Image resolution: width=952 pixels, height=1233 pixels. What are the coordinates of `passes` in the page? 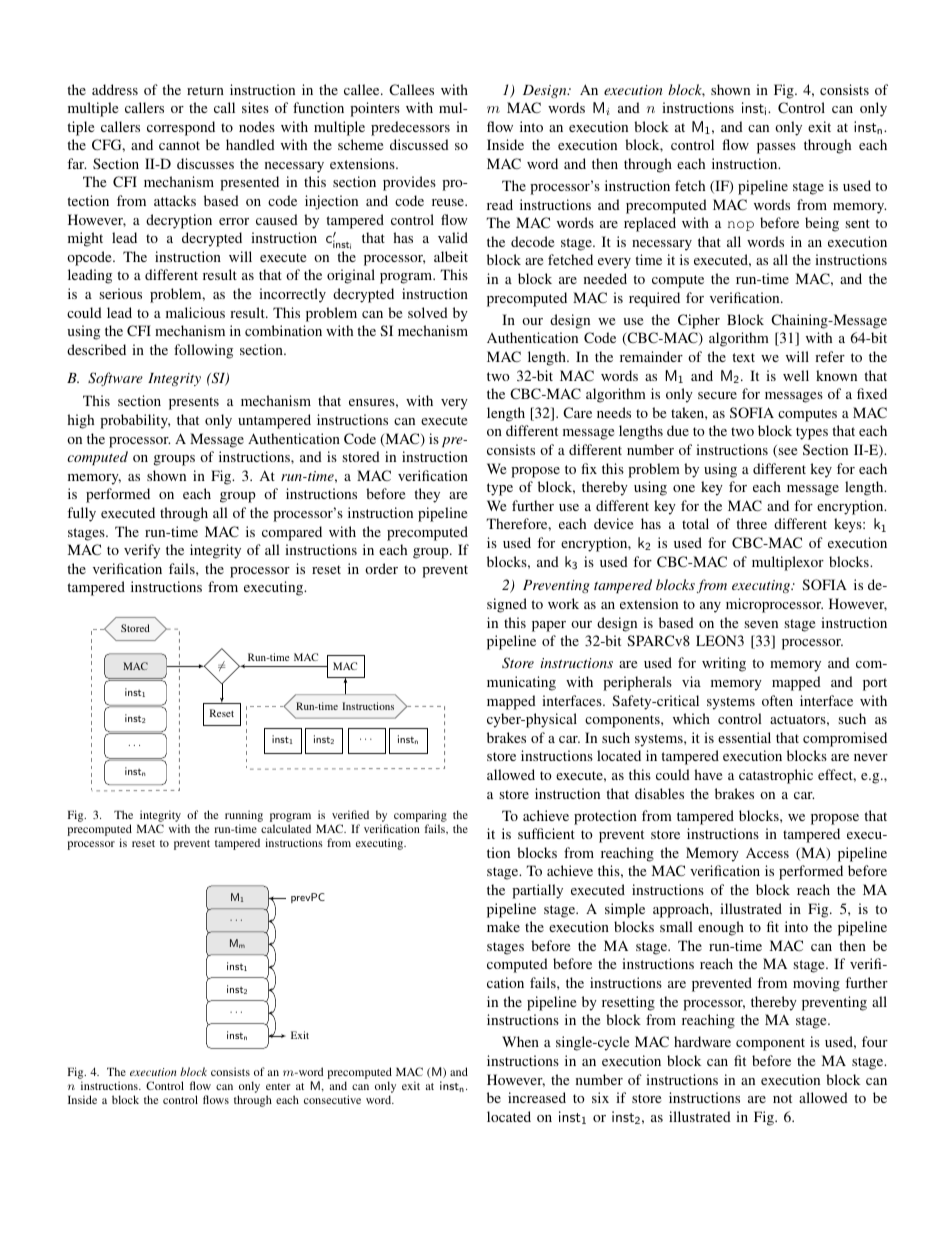 It's located at (776, 148).
